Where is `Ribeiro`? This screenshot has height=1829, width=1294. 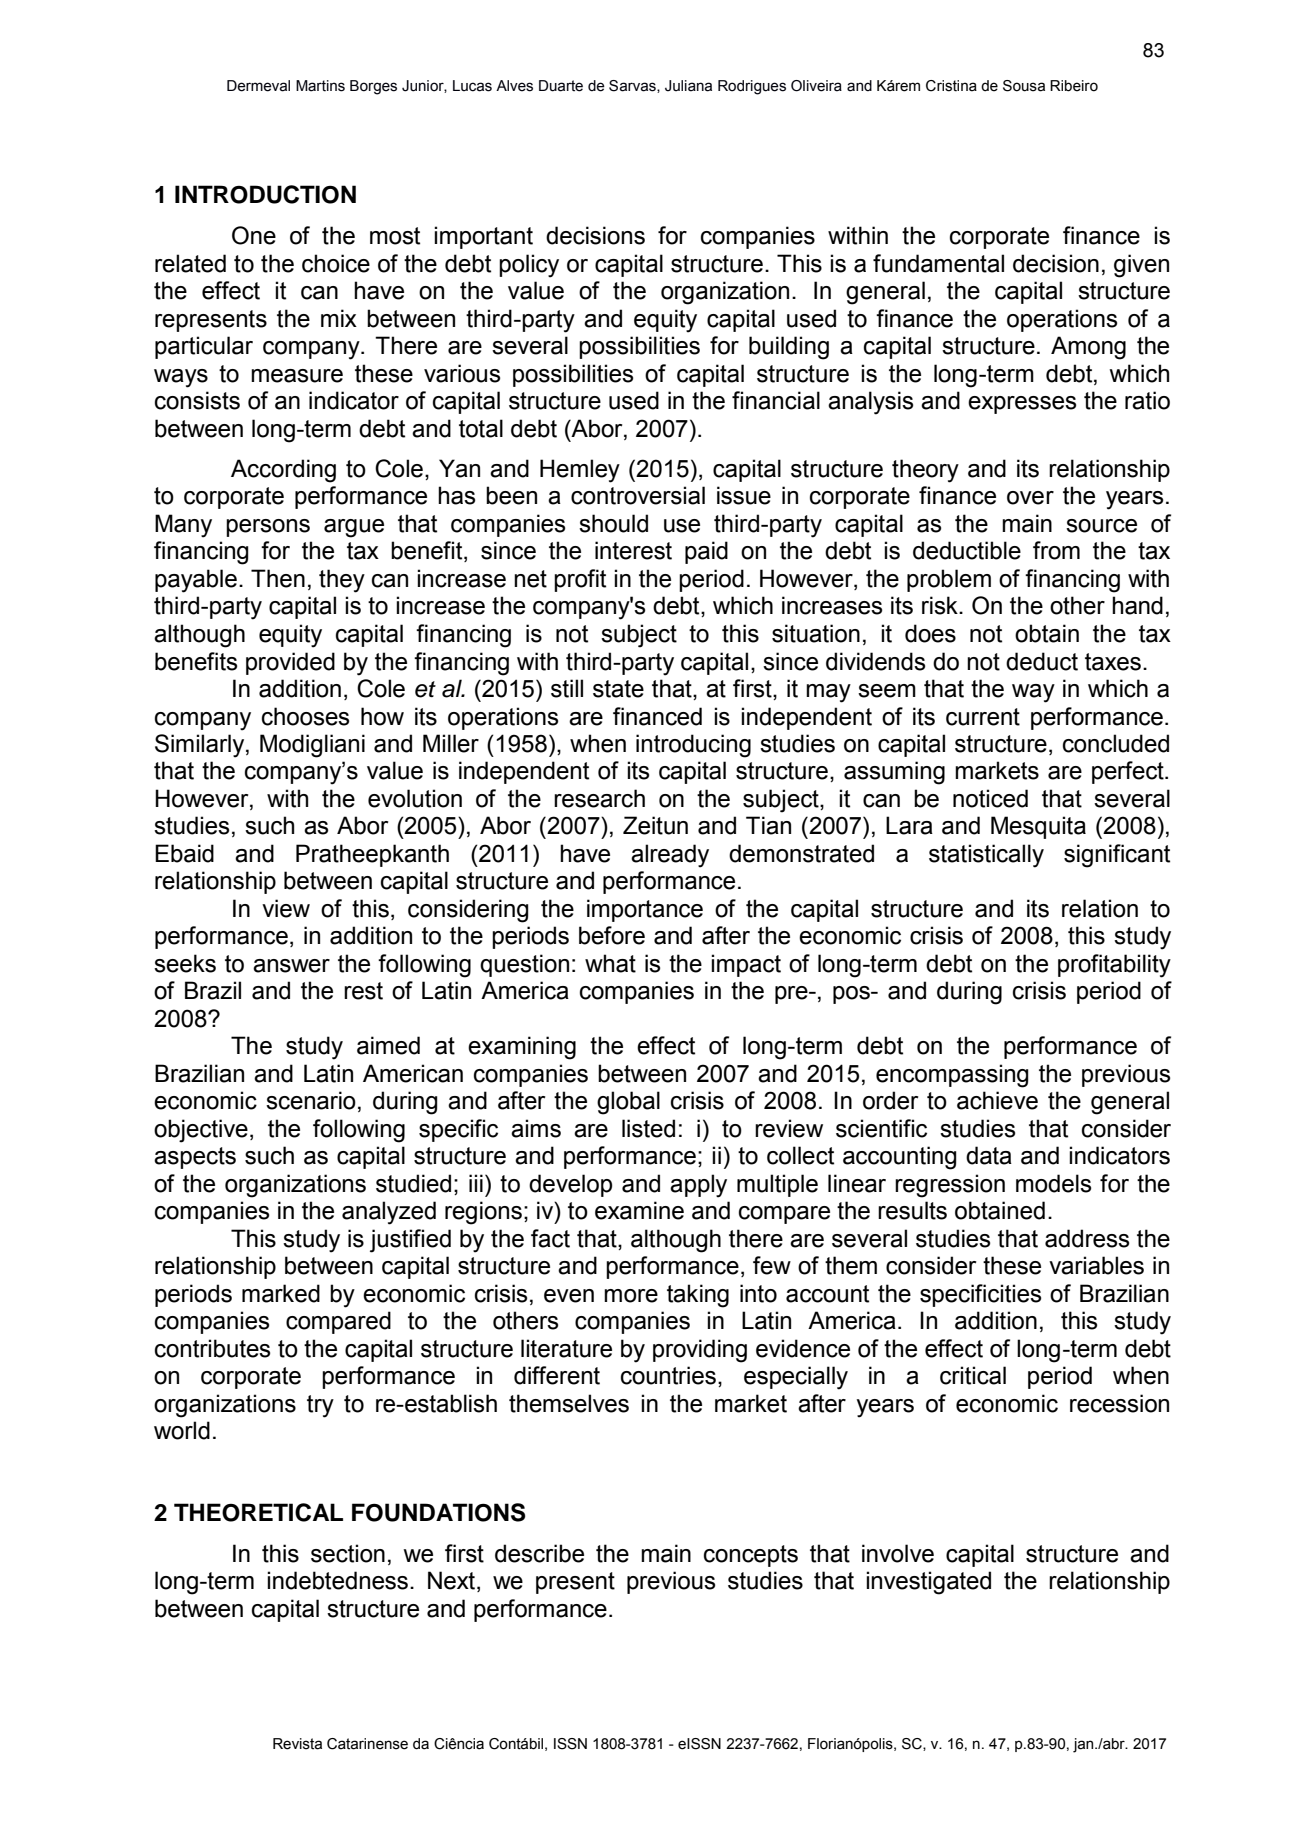 Ribeiro is located at coordinates (1074, 86).
